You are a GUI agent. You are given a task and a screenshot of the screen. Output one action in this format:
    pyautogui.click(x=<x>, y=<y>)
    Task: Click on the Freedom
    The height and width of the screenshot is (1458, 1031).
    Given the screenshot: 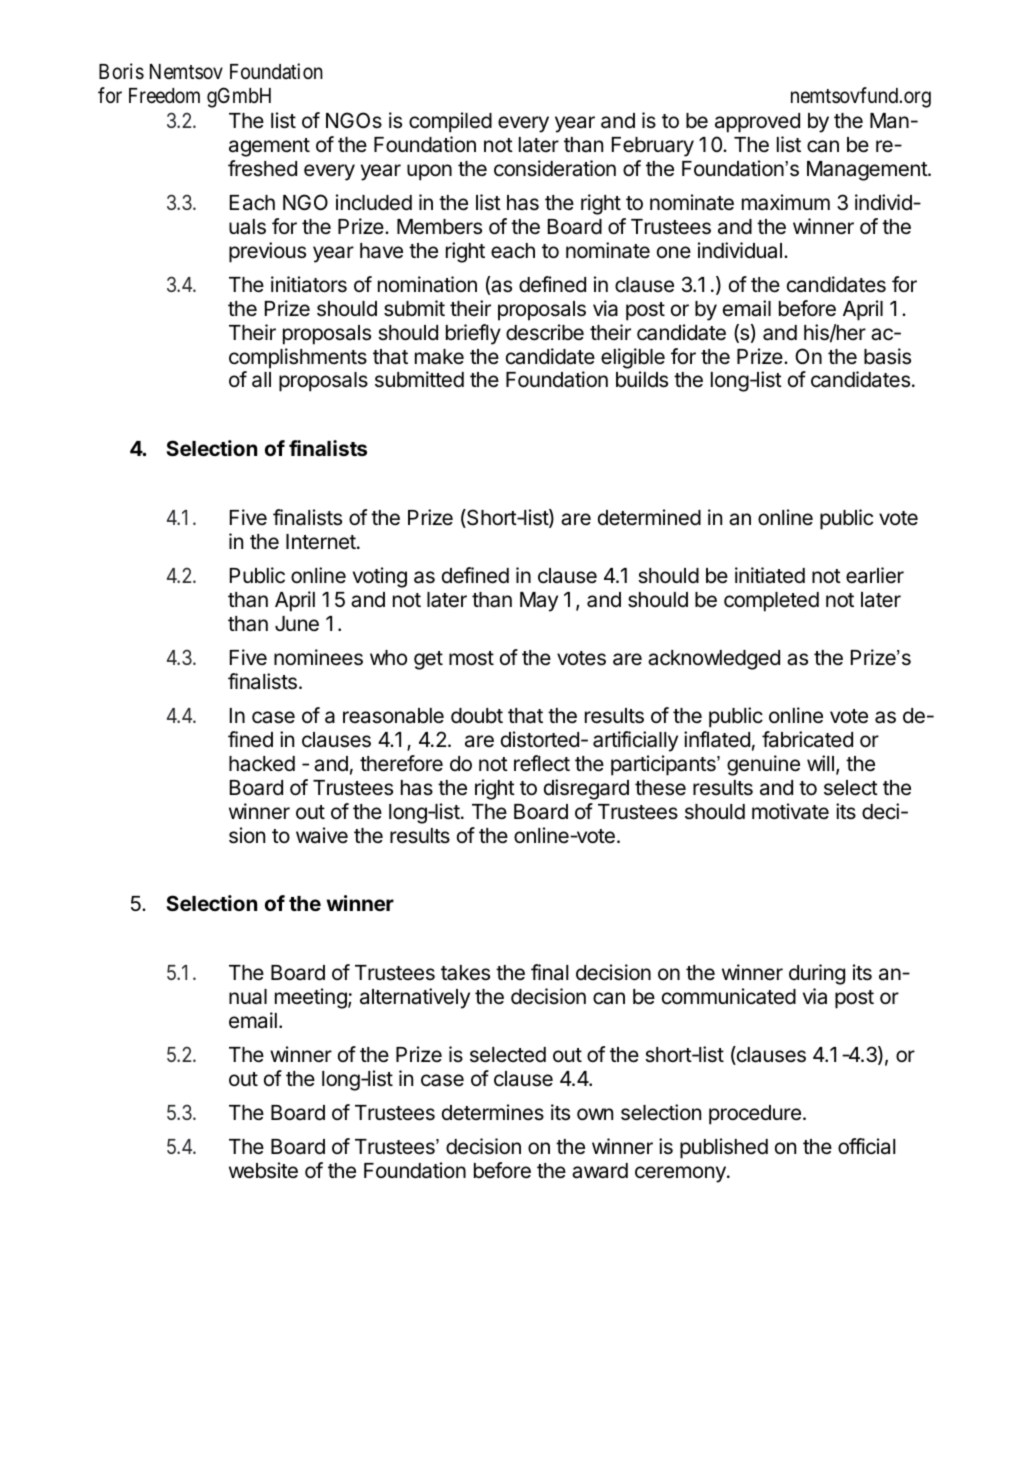 What is the action you would take?
    pyautogui.click(x=164, y=96)
